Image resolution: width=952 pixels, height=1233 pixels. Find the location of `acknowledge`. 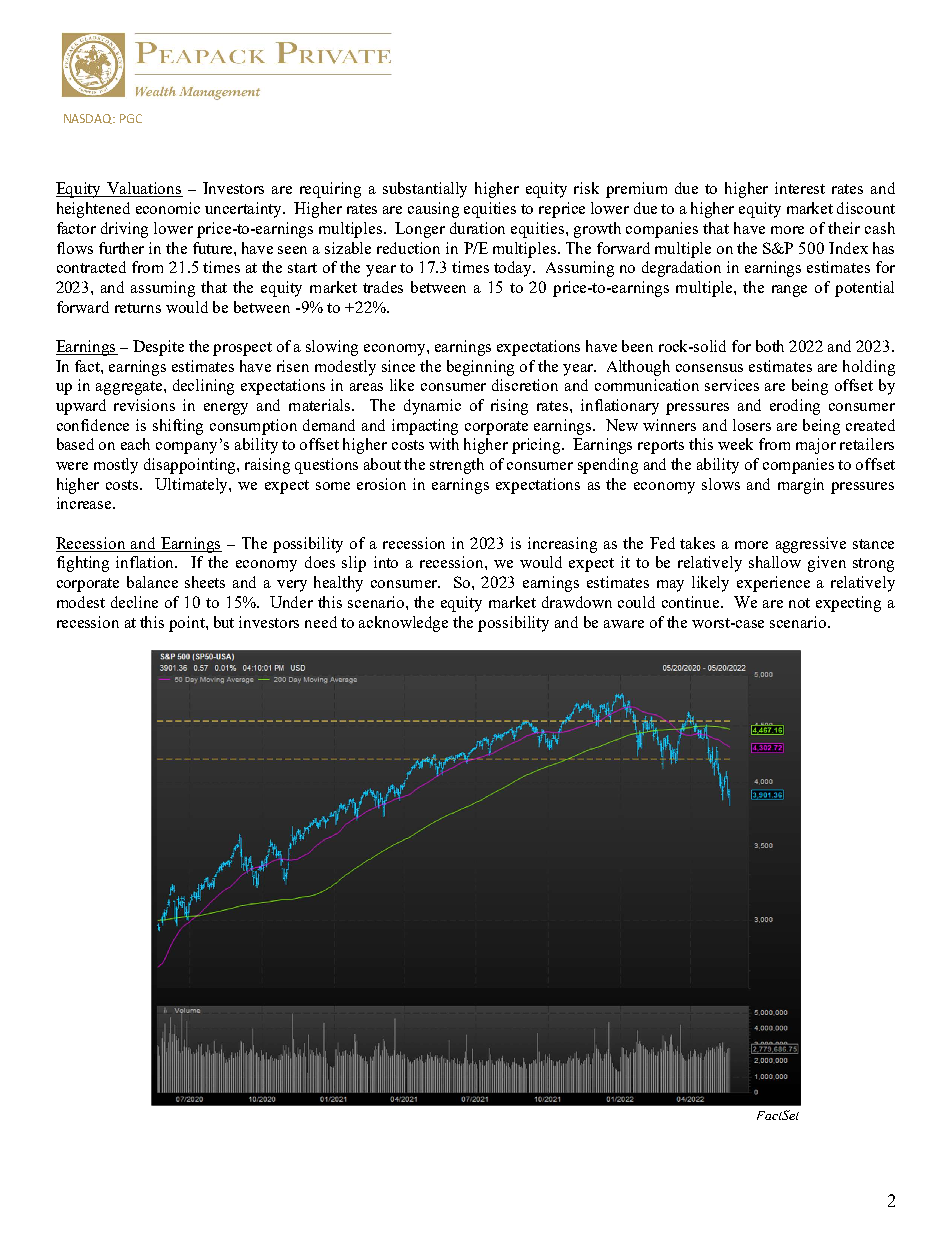

acknowledge is located at coordinates (403, 624).
